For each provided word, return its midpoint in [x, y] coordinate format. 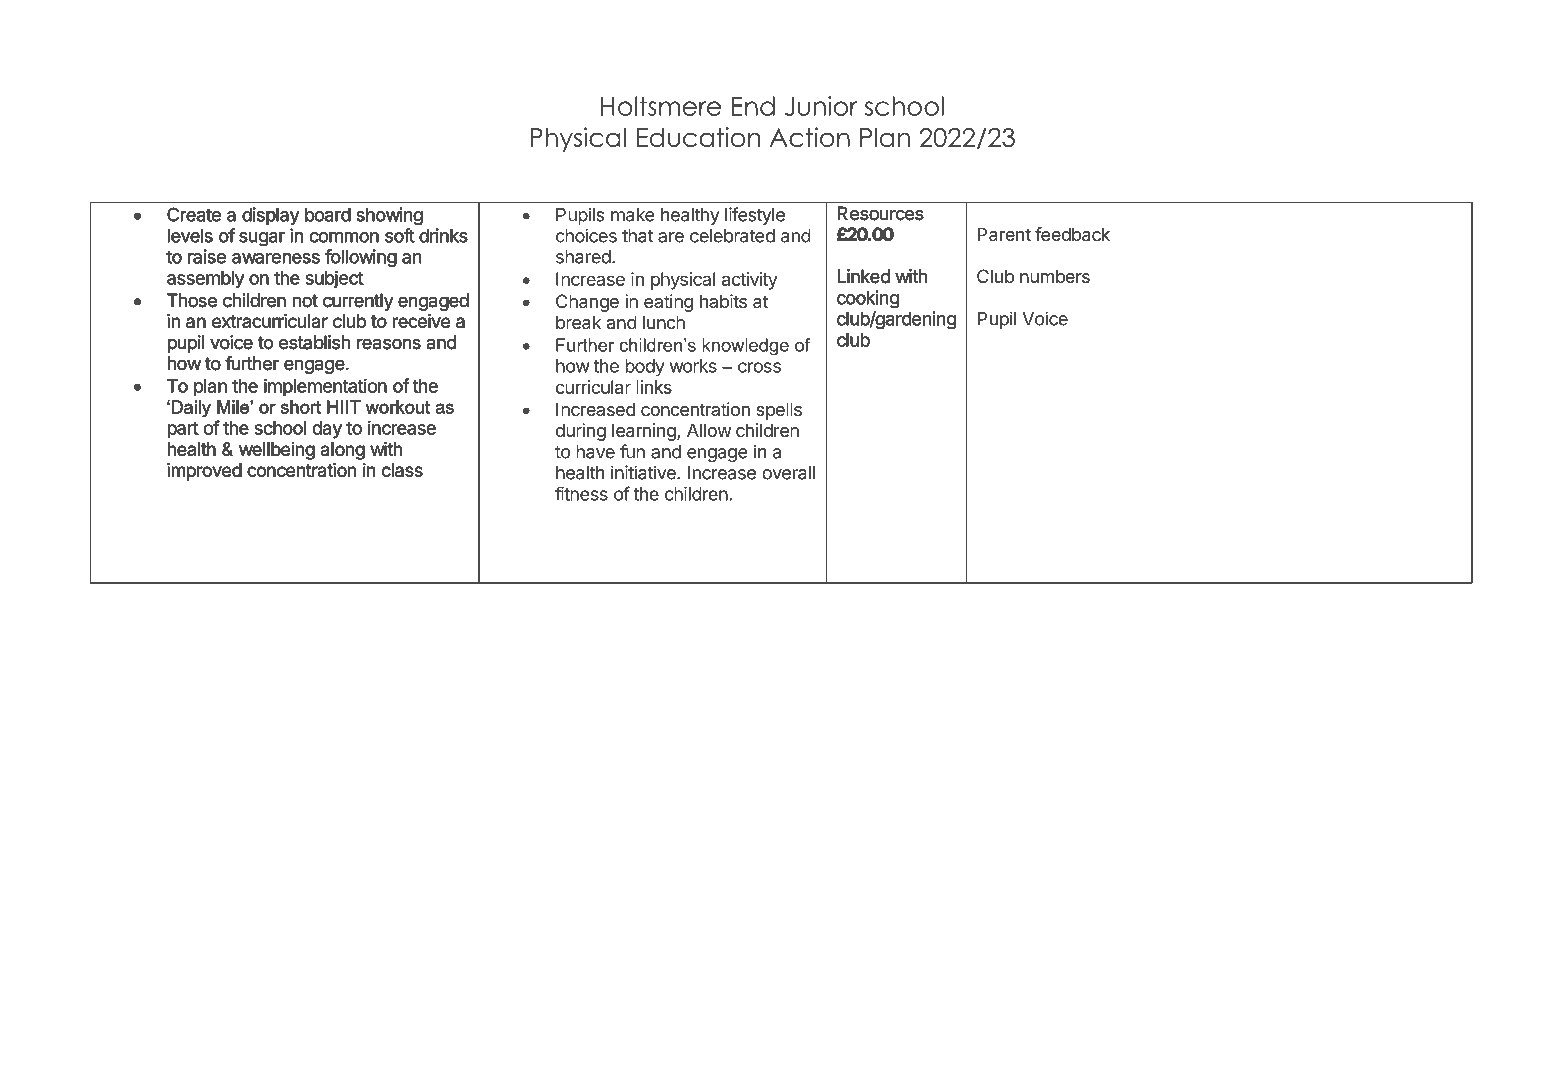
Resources [880, 213]
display [270, 216]
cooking [868, 299]
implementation [325, 387]
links [654, 387]
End [753, 106]
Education [698, 137]
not [305, 300]
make [633, 215]
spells [779, 411]
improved [205, 472]
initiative [644, 472]
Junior [821, 106]
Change [587, 303]
